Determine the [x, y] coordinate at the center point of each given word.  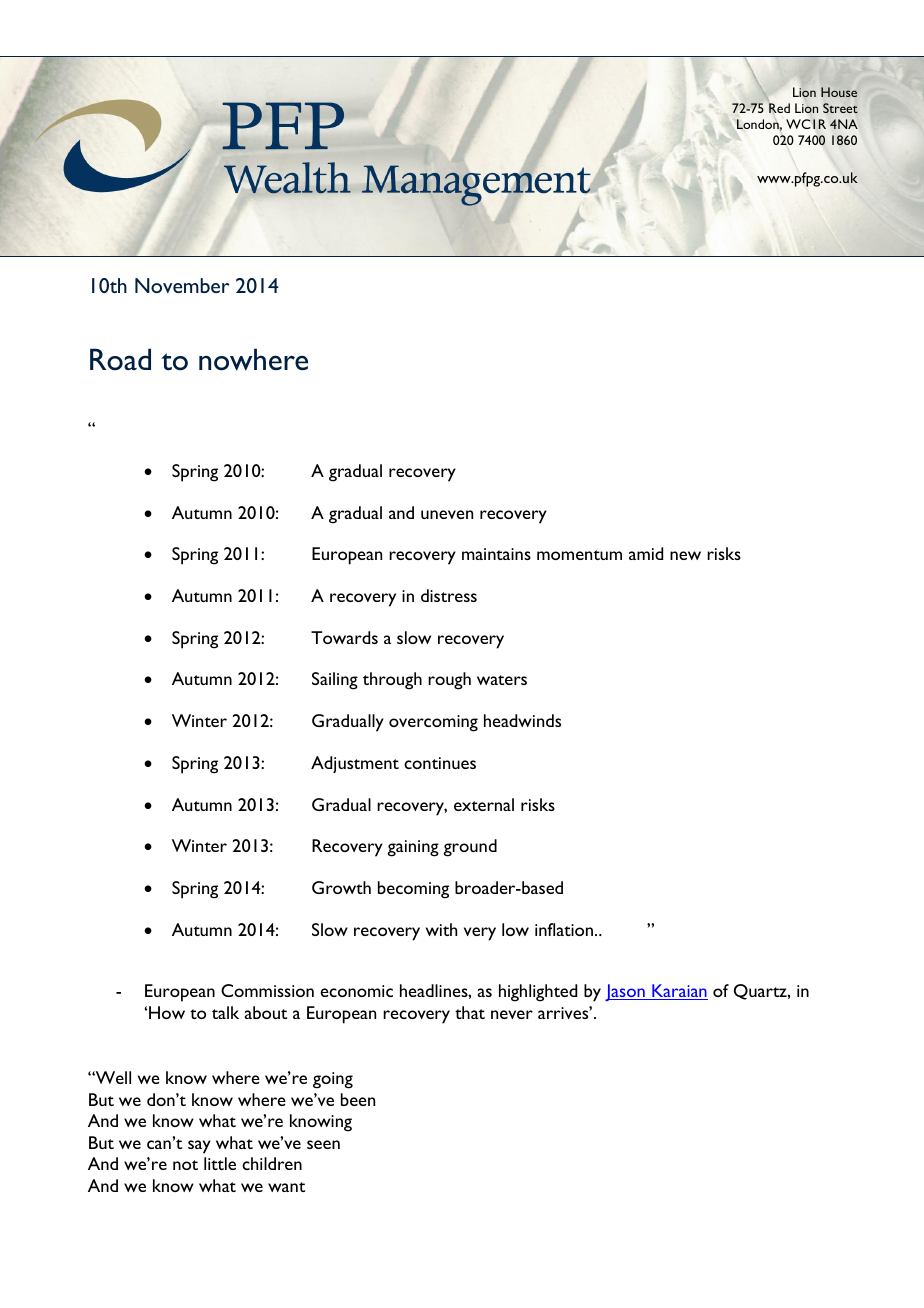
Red [779, 108]
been [358, 1099]
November [182, 285]
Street [840, 108]
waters [502, 680]
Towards [344, 637]
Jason [626, 992]
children [272, 1163]
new [685, 555]
